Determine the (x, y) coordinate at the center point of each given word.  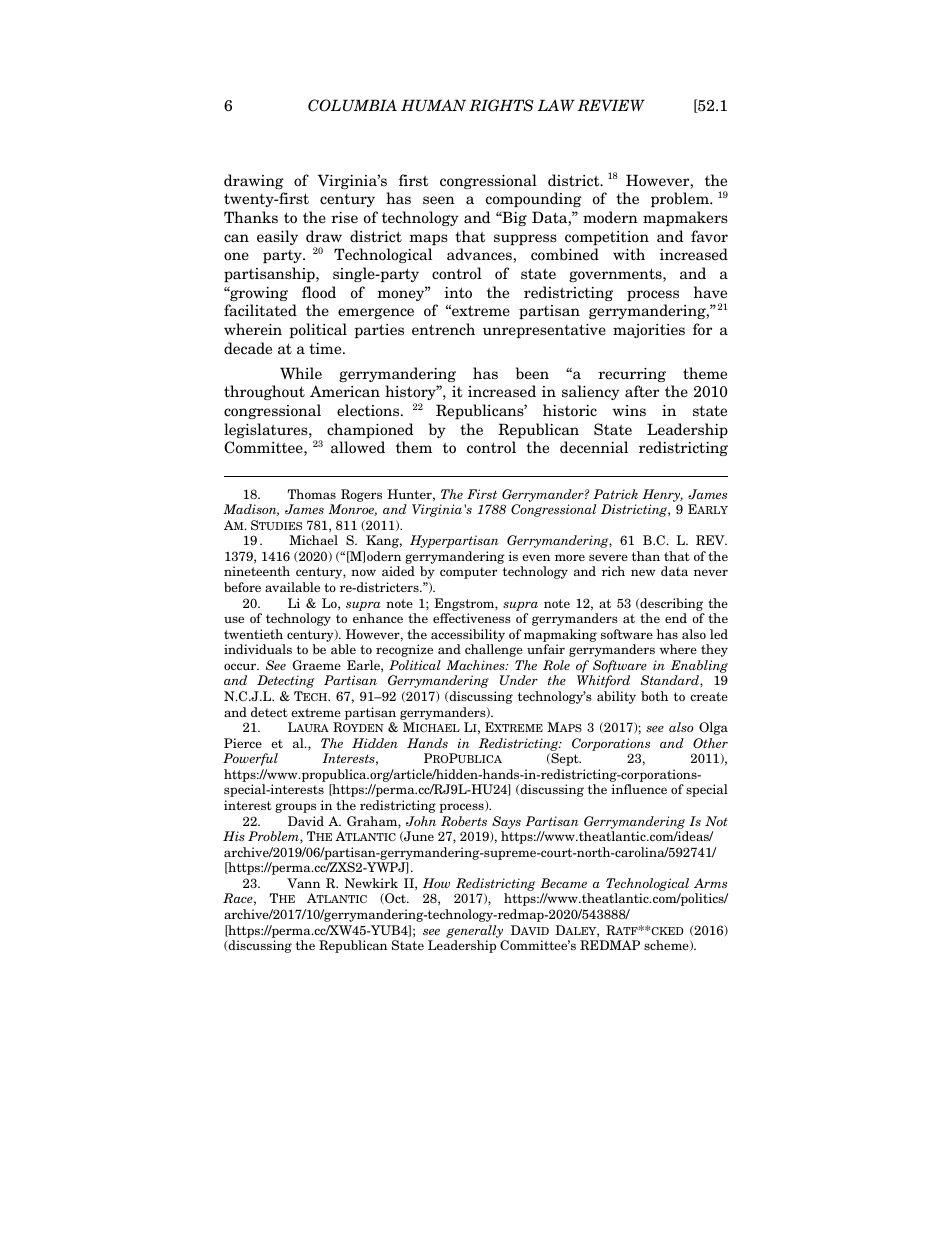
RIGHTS (501, 105)
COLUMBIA (352, 105)
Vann (303, 883)
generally (474, 931)
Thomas (312, 494)
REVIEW (611, 105)
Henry (662, 495)
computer (468, 573)
